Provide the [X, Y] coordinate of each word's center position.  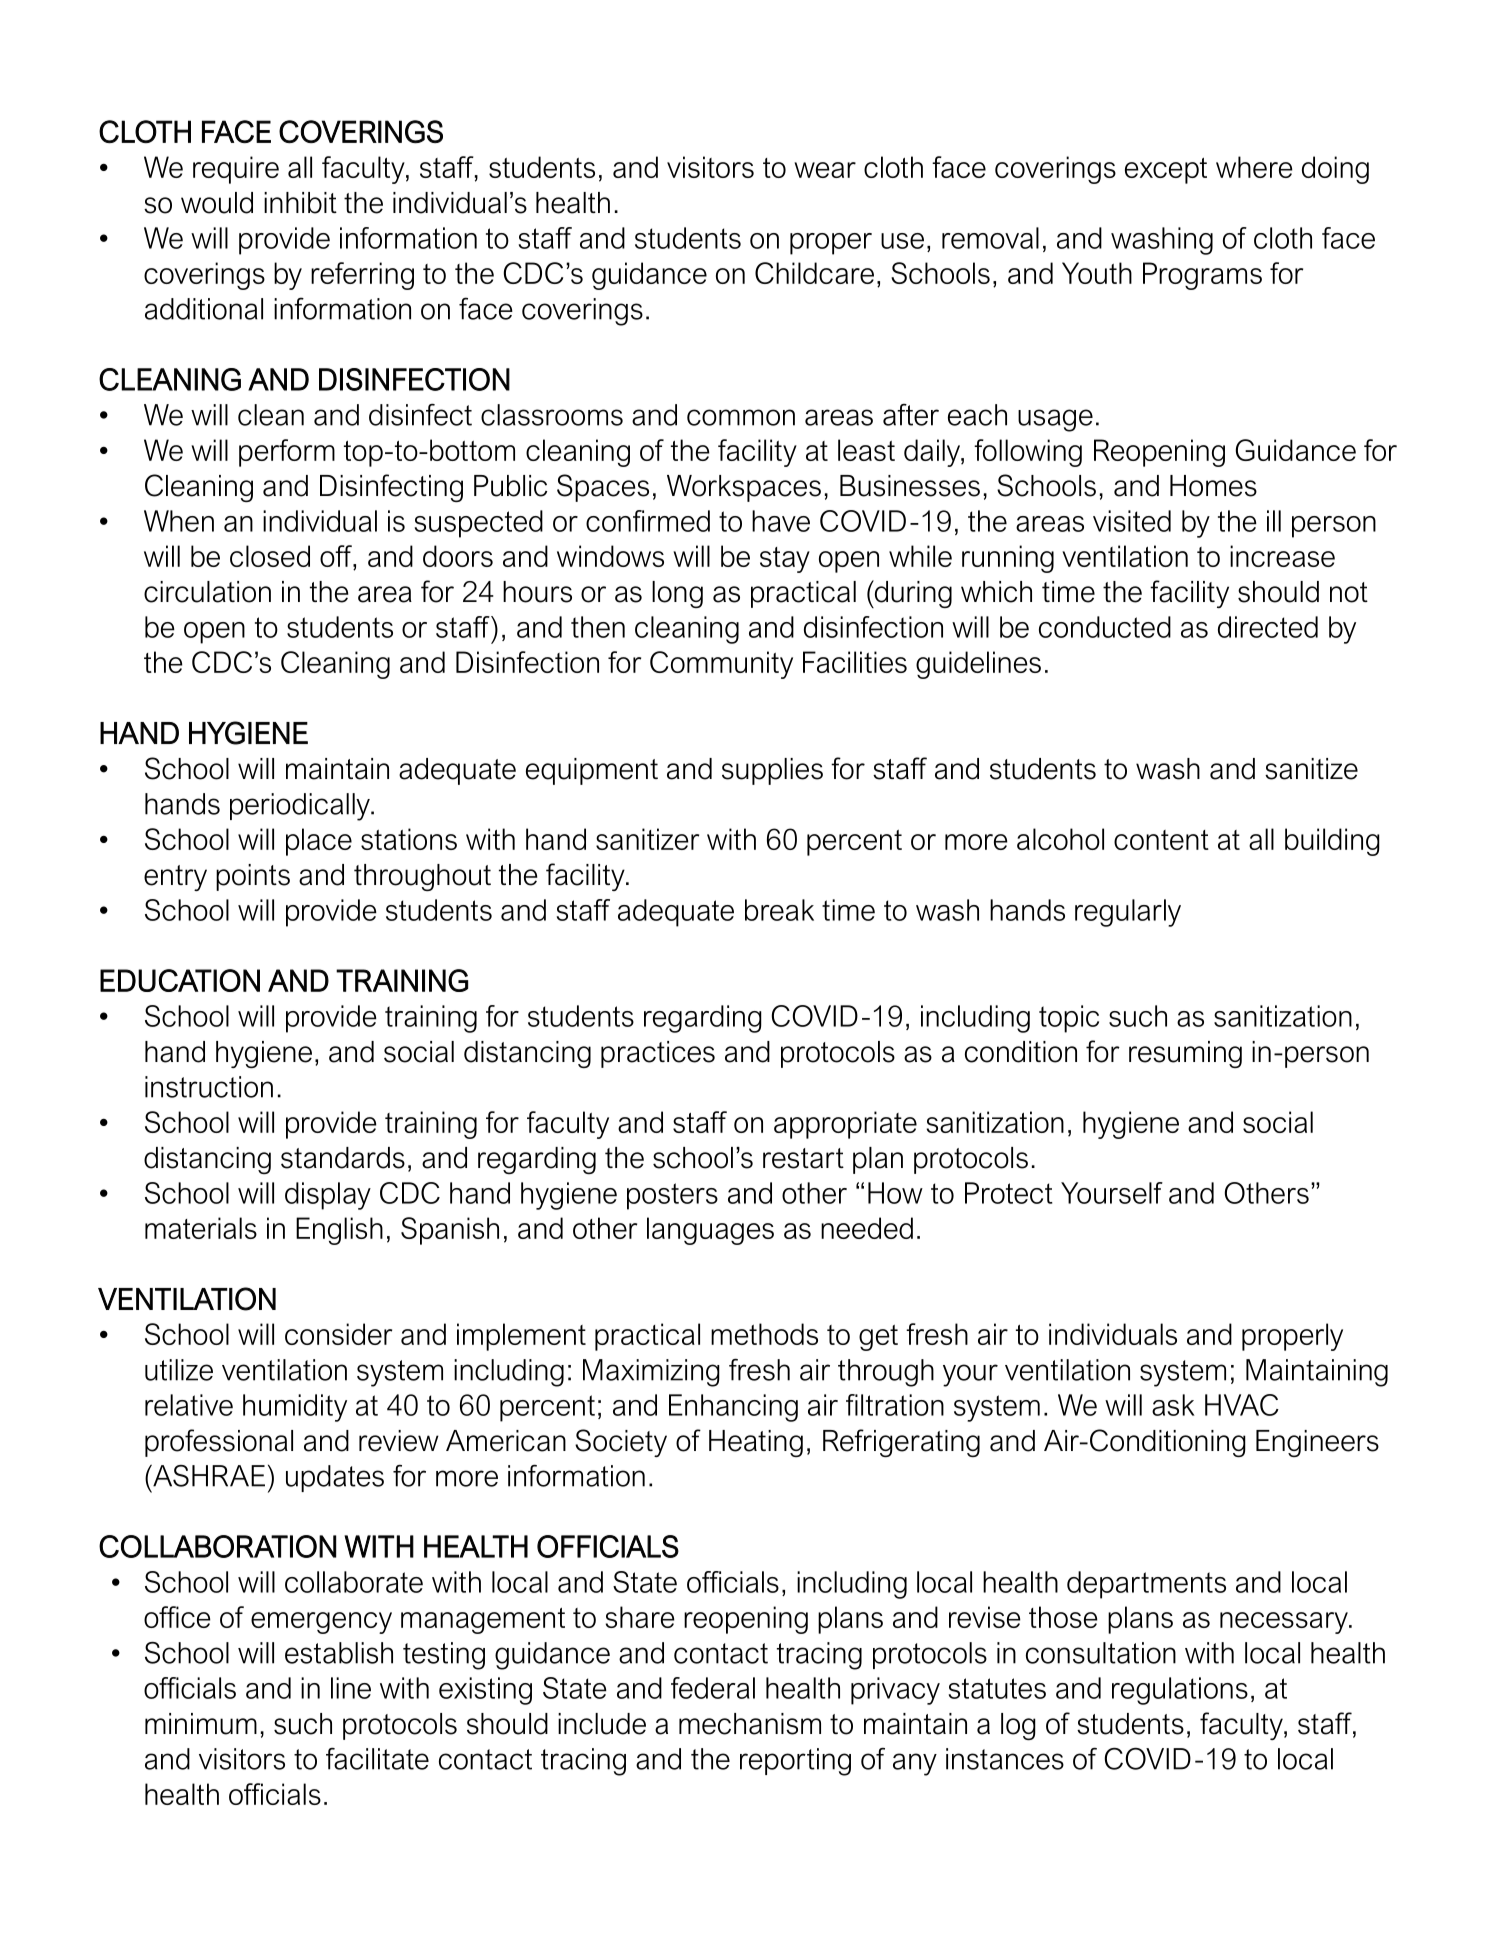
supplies [772, 771]
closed [270, 556]
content [1161, 840]
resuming [1185, 1054]
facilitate [377, 1759]
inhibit [300, 203]
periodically [301, 807]
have [781, 521]
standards [343, 1158]
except [1166, 171]
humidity [295, 1408]
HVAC [1242, 1405]
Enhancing [733, 1408]
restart [803, 1158]
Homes [1213, 486]
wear [825, 170]
